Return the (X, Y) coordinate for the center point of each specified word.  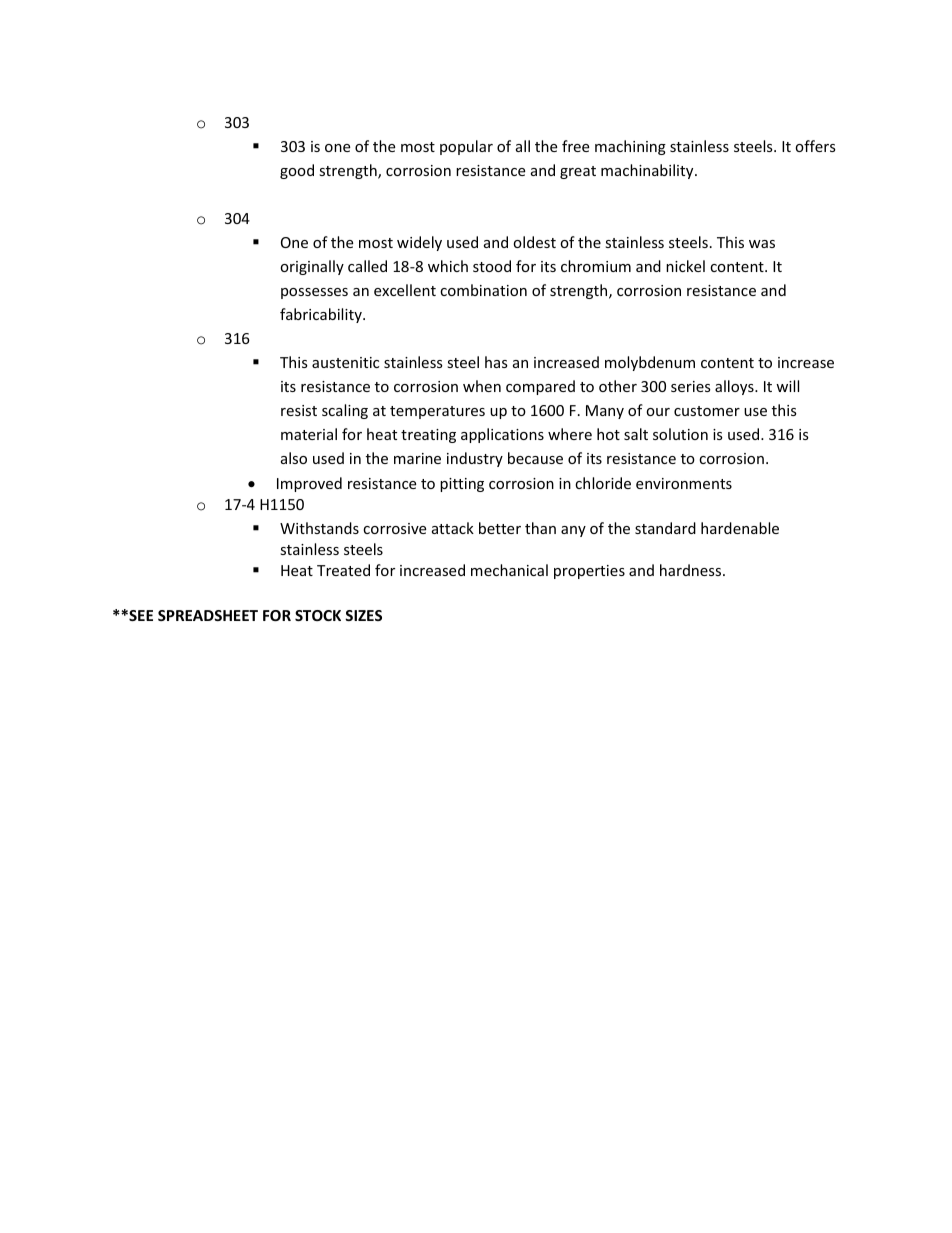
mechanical (509, 570)
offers (815, 146)
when (482, 386)
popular (466, 147)
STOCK (318, 615)
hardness (692, 570)
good (297, 171)
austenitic (345, 362)
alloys (735, 387)
